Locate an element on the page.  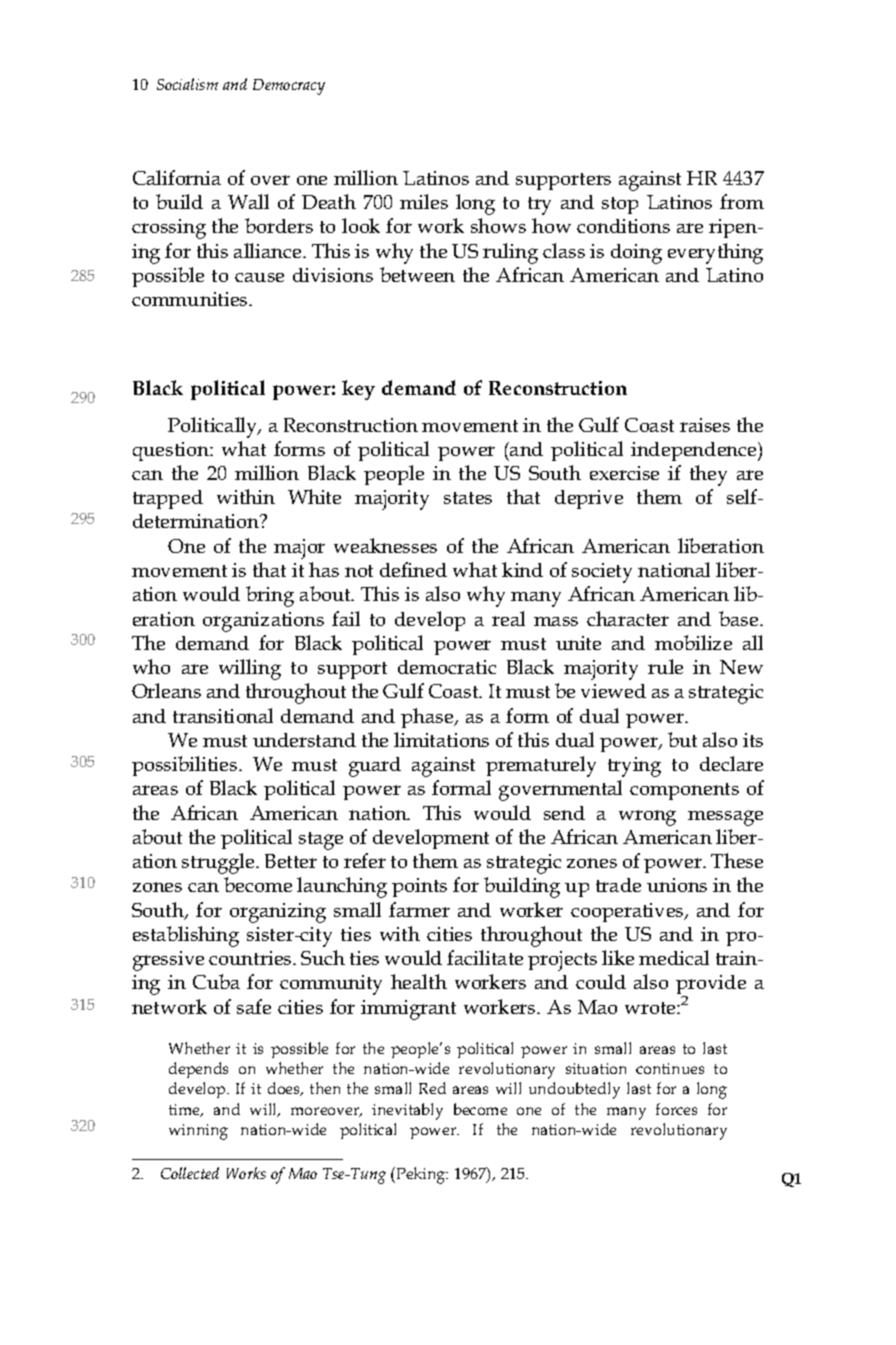
miles is located at coordinates (424, 201).
